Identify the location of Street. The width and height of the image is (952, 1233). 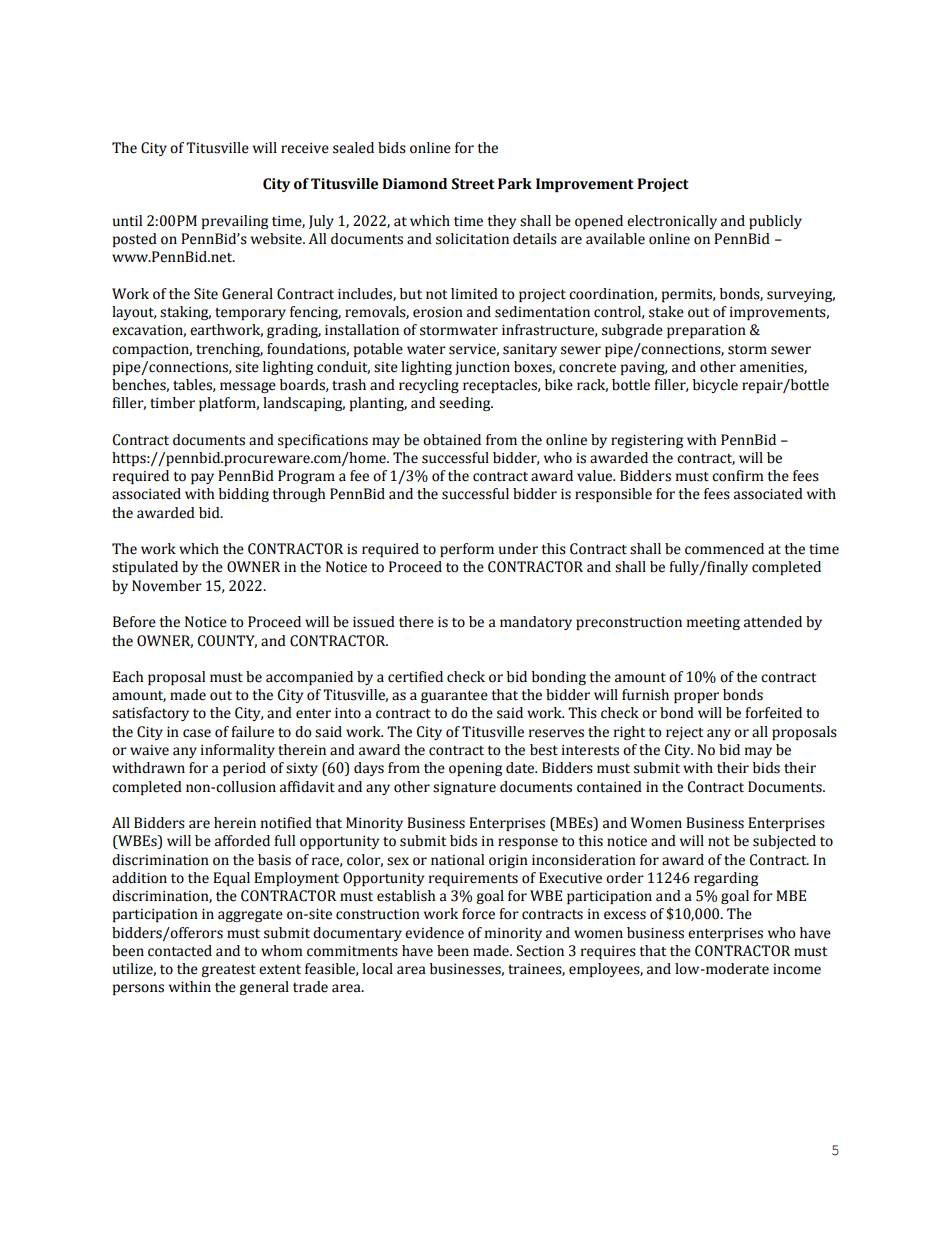
(473, 184).
